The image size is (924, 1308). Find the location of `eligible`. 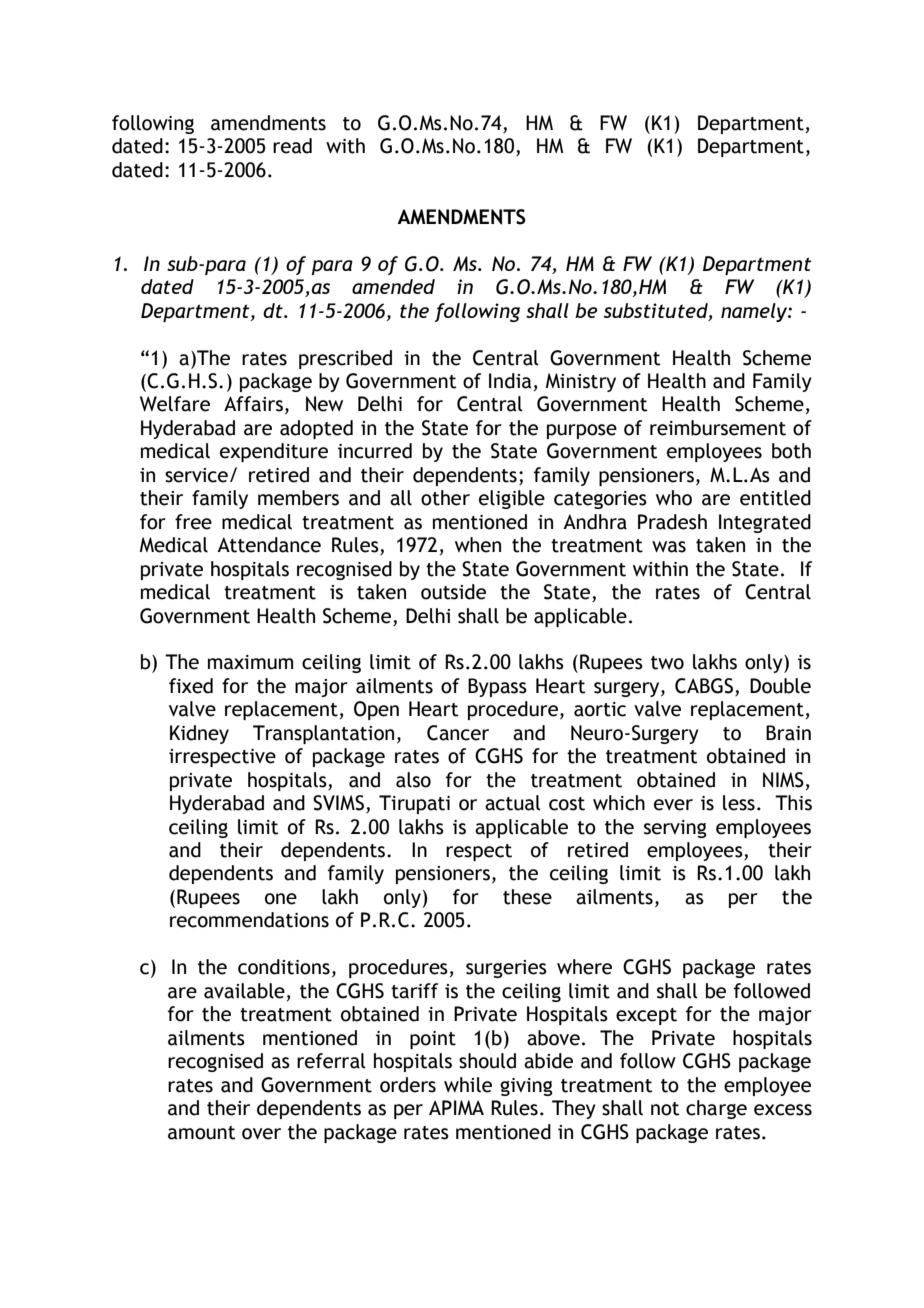

eligible is located at coordinates (512, 499).
